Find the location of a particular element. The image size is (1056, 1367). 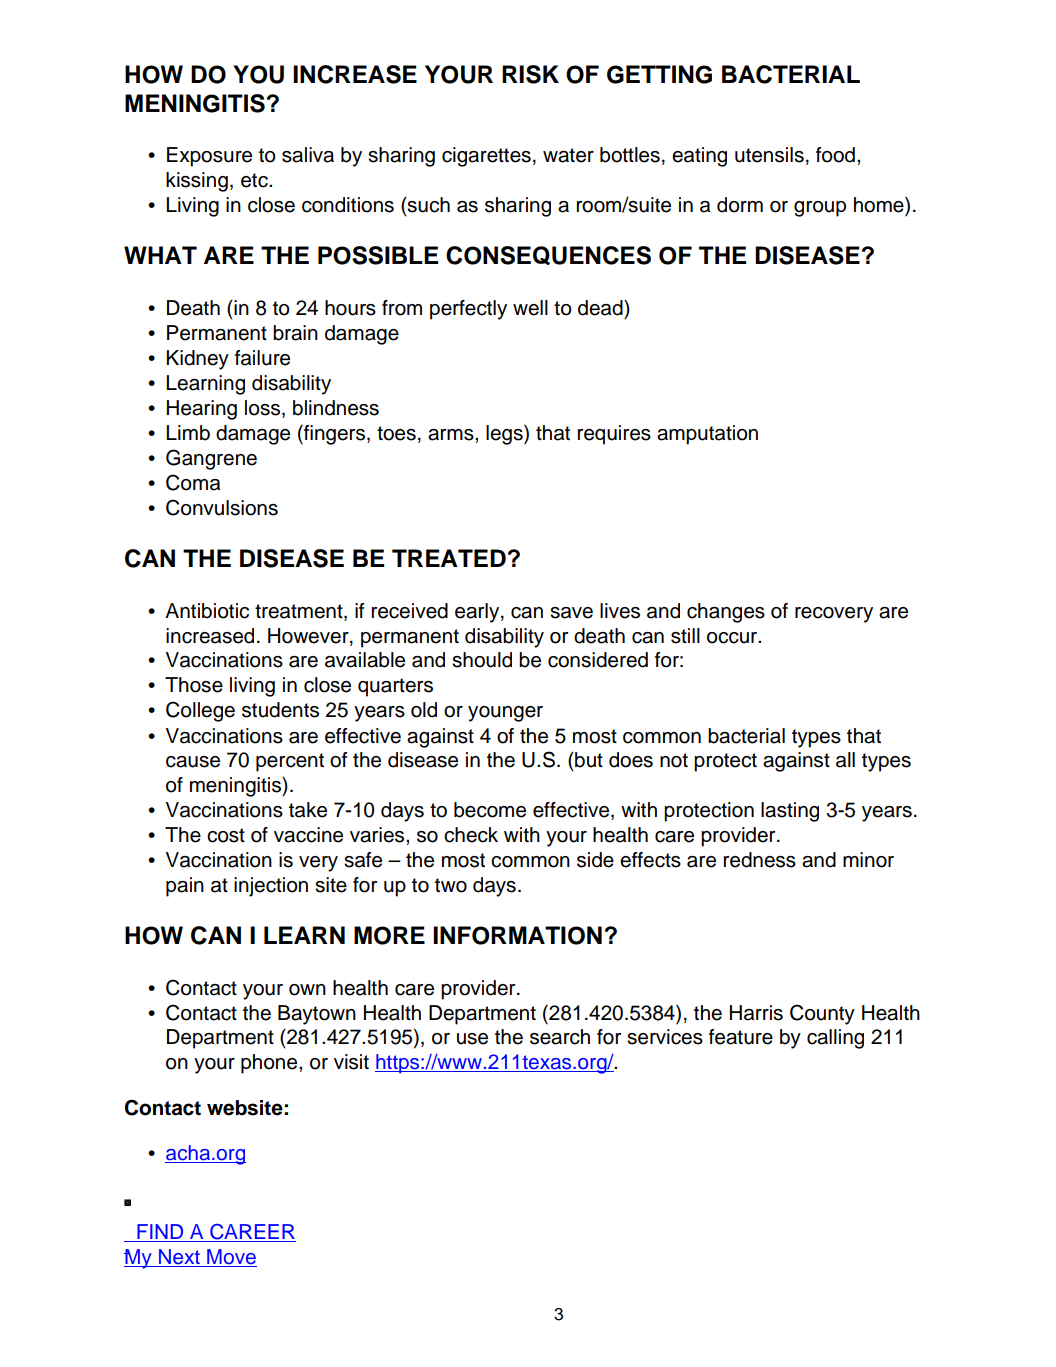

search is located at coordinates (560, 1037).
